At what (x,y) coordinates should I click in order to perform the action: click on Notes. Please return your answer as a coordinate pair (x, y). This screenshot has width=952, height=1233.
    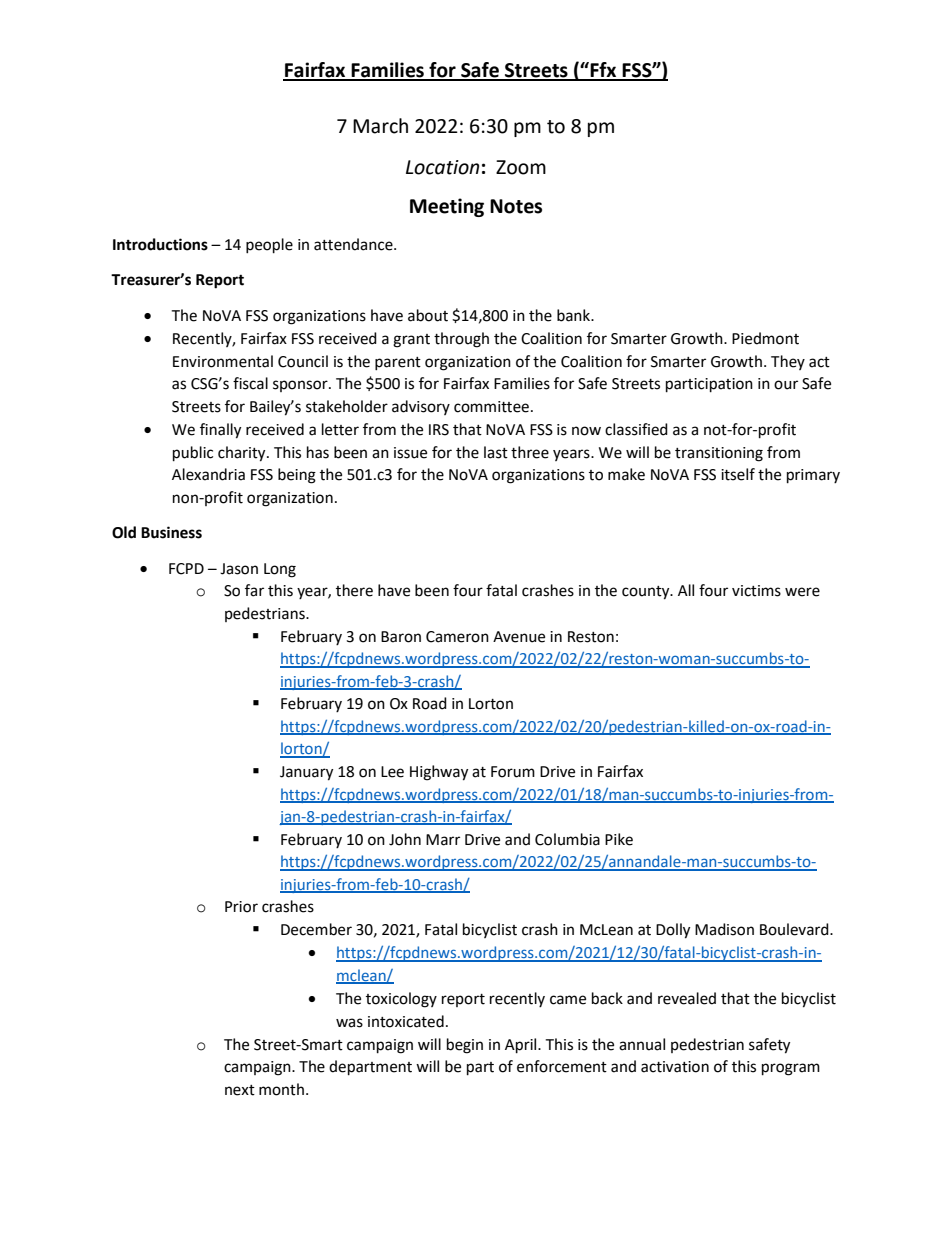
    Looking at the image, I should click on (516, 206).
